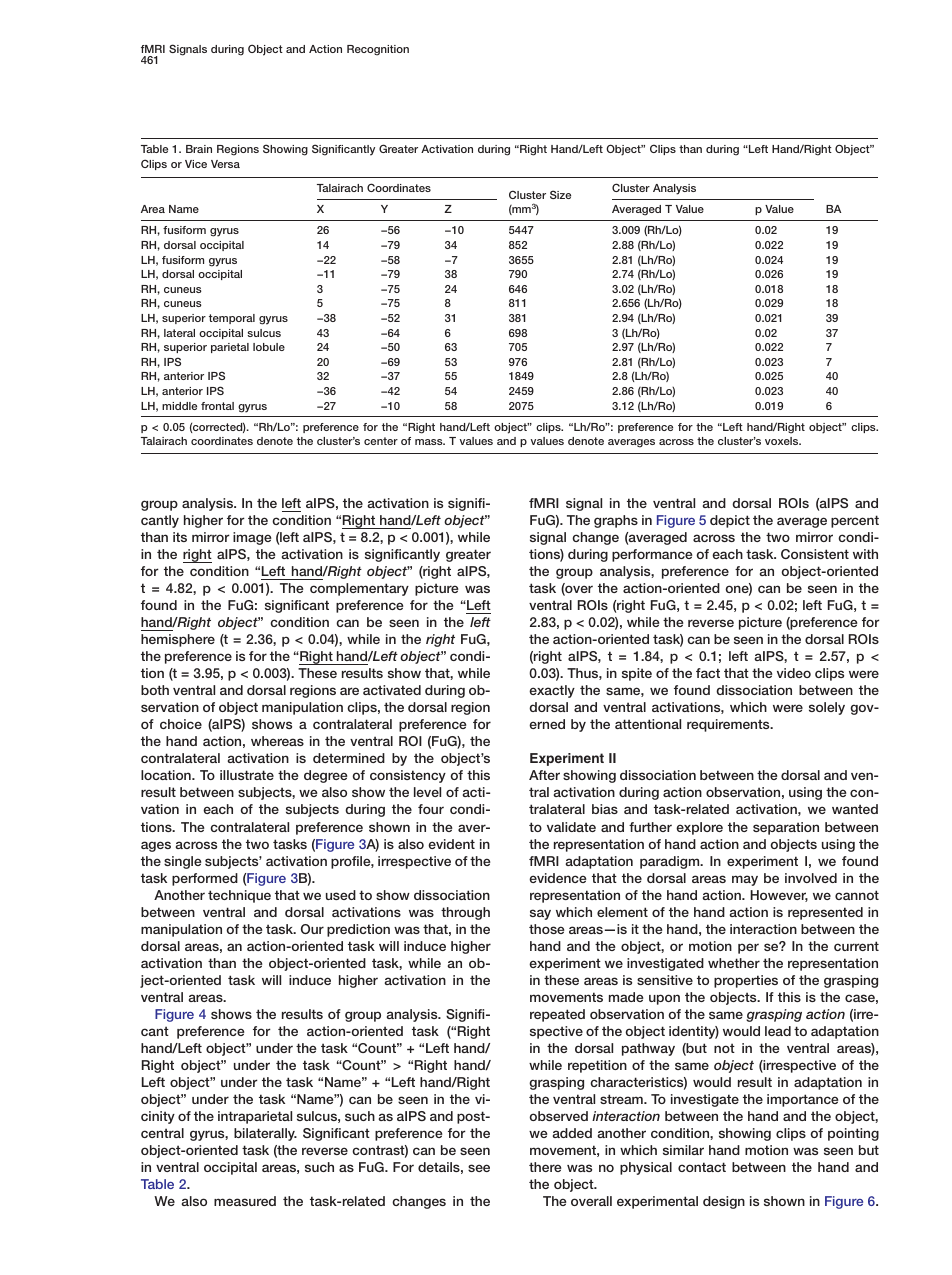  I want to click on those, so click(546, 929).
